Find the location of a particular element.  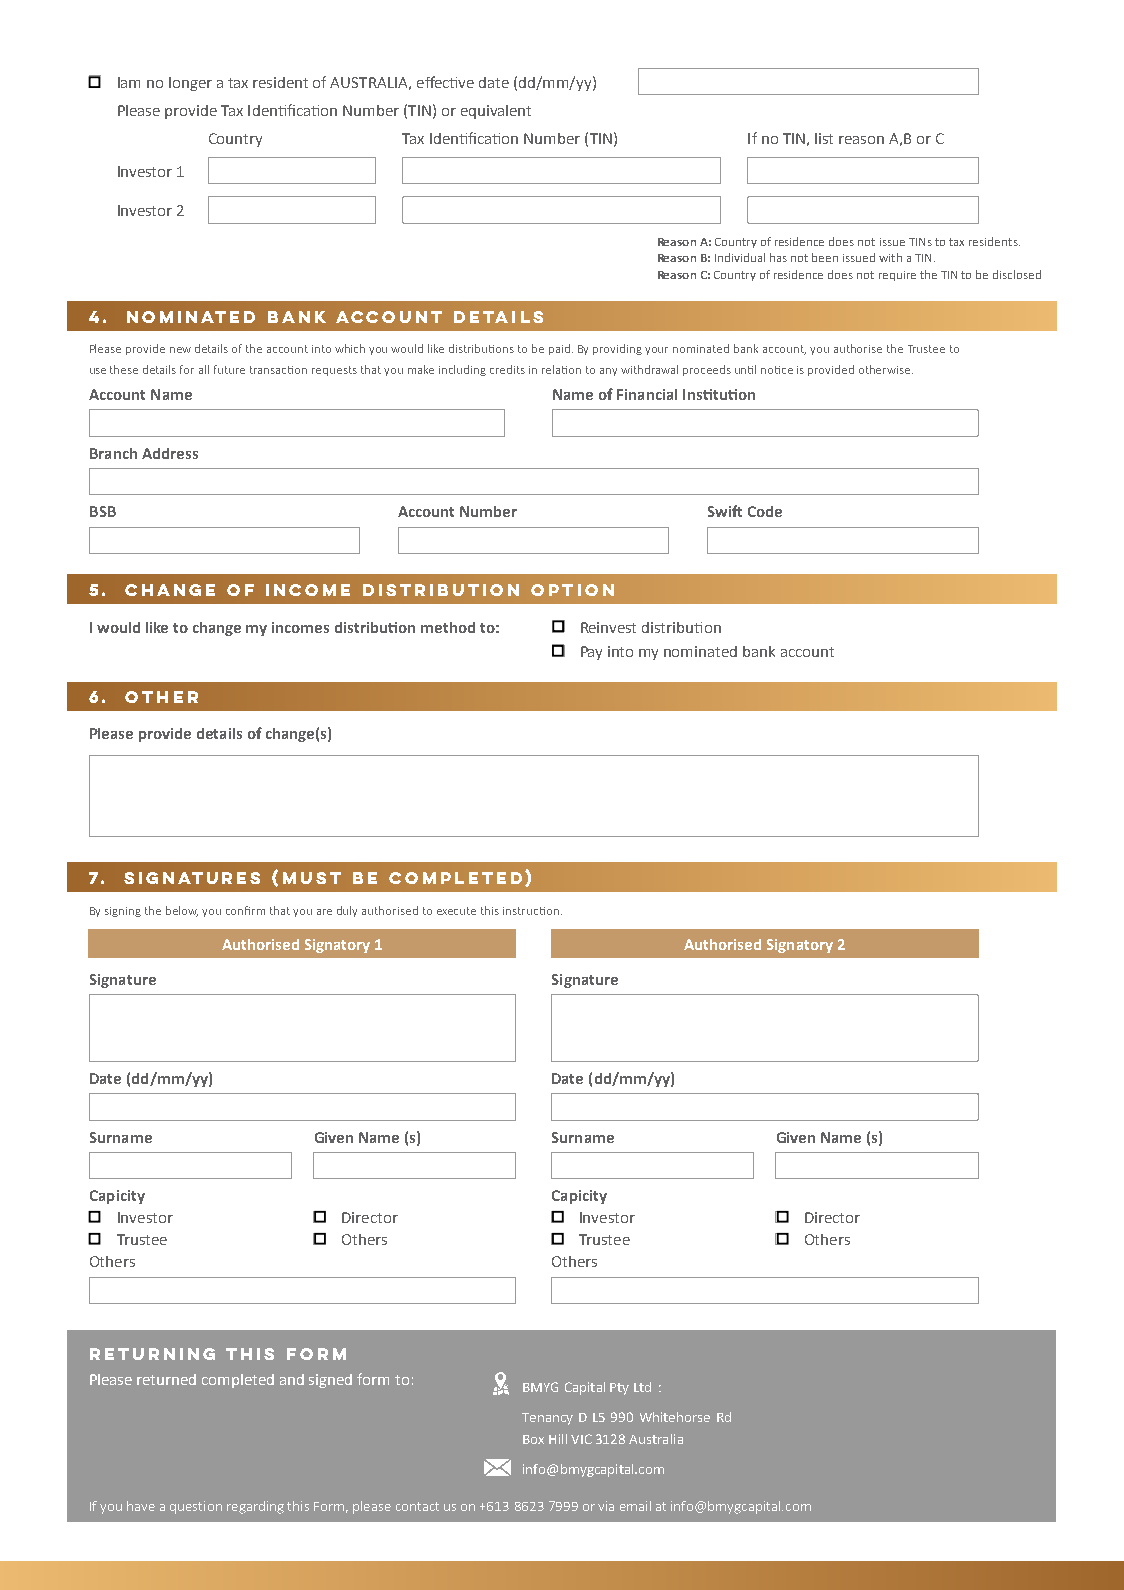

equivalent is located at coordinates (496, 112).
